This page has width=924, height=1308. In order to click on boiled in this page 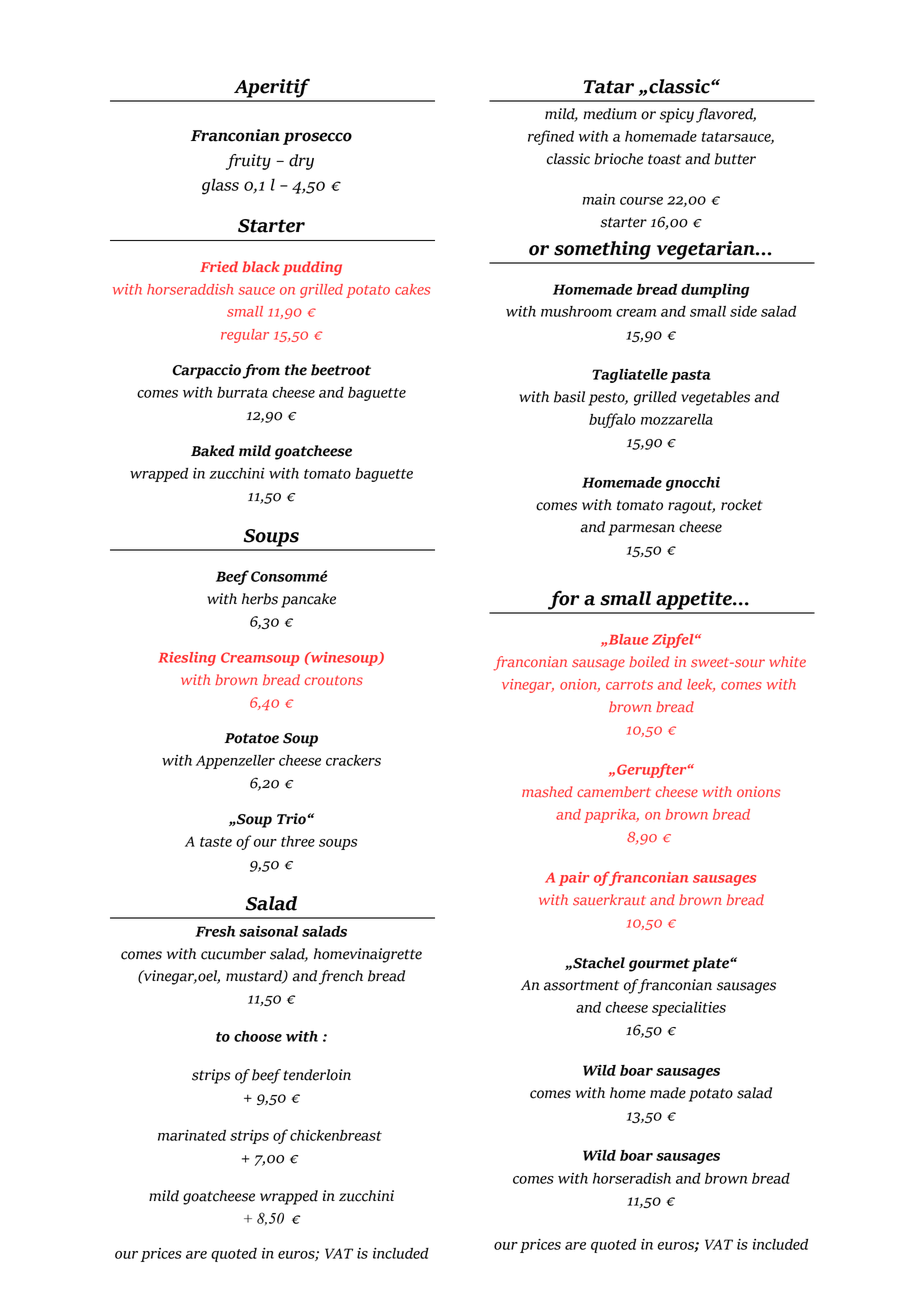, I will do `click(649, 661)`.
